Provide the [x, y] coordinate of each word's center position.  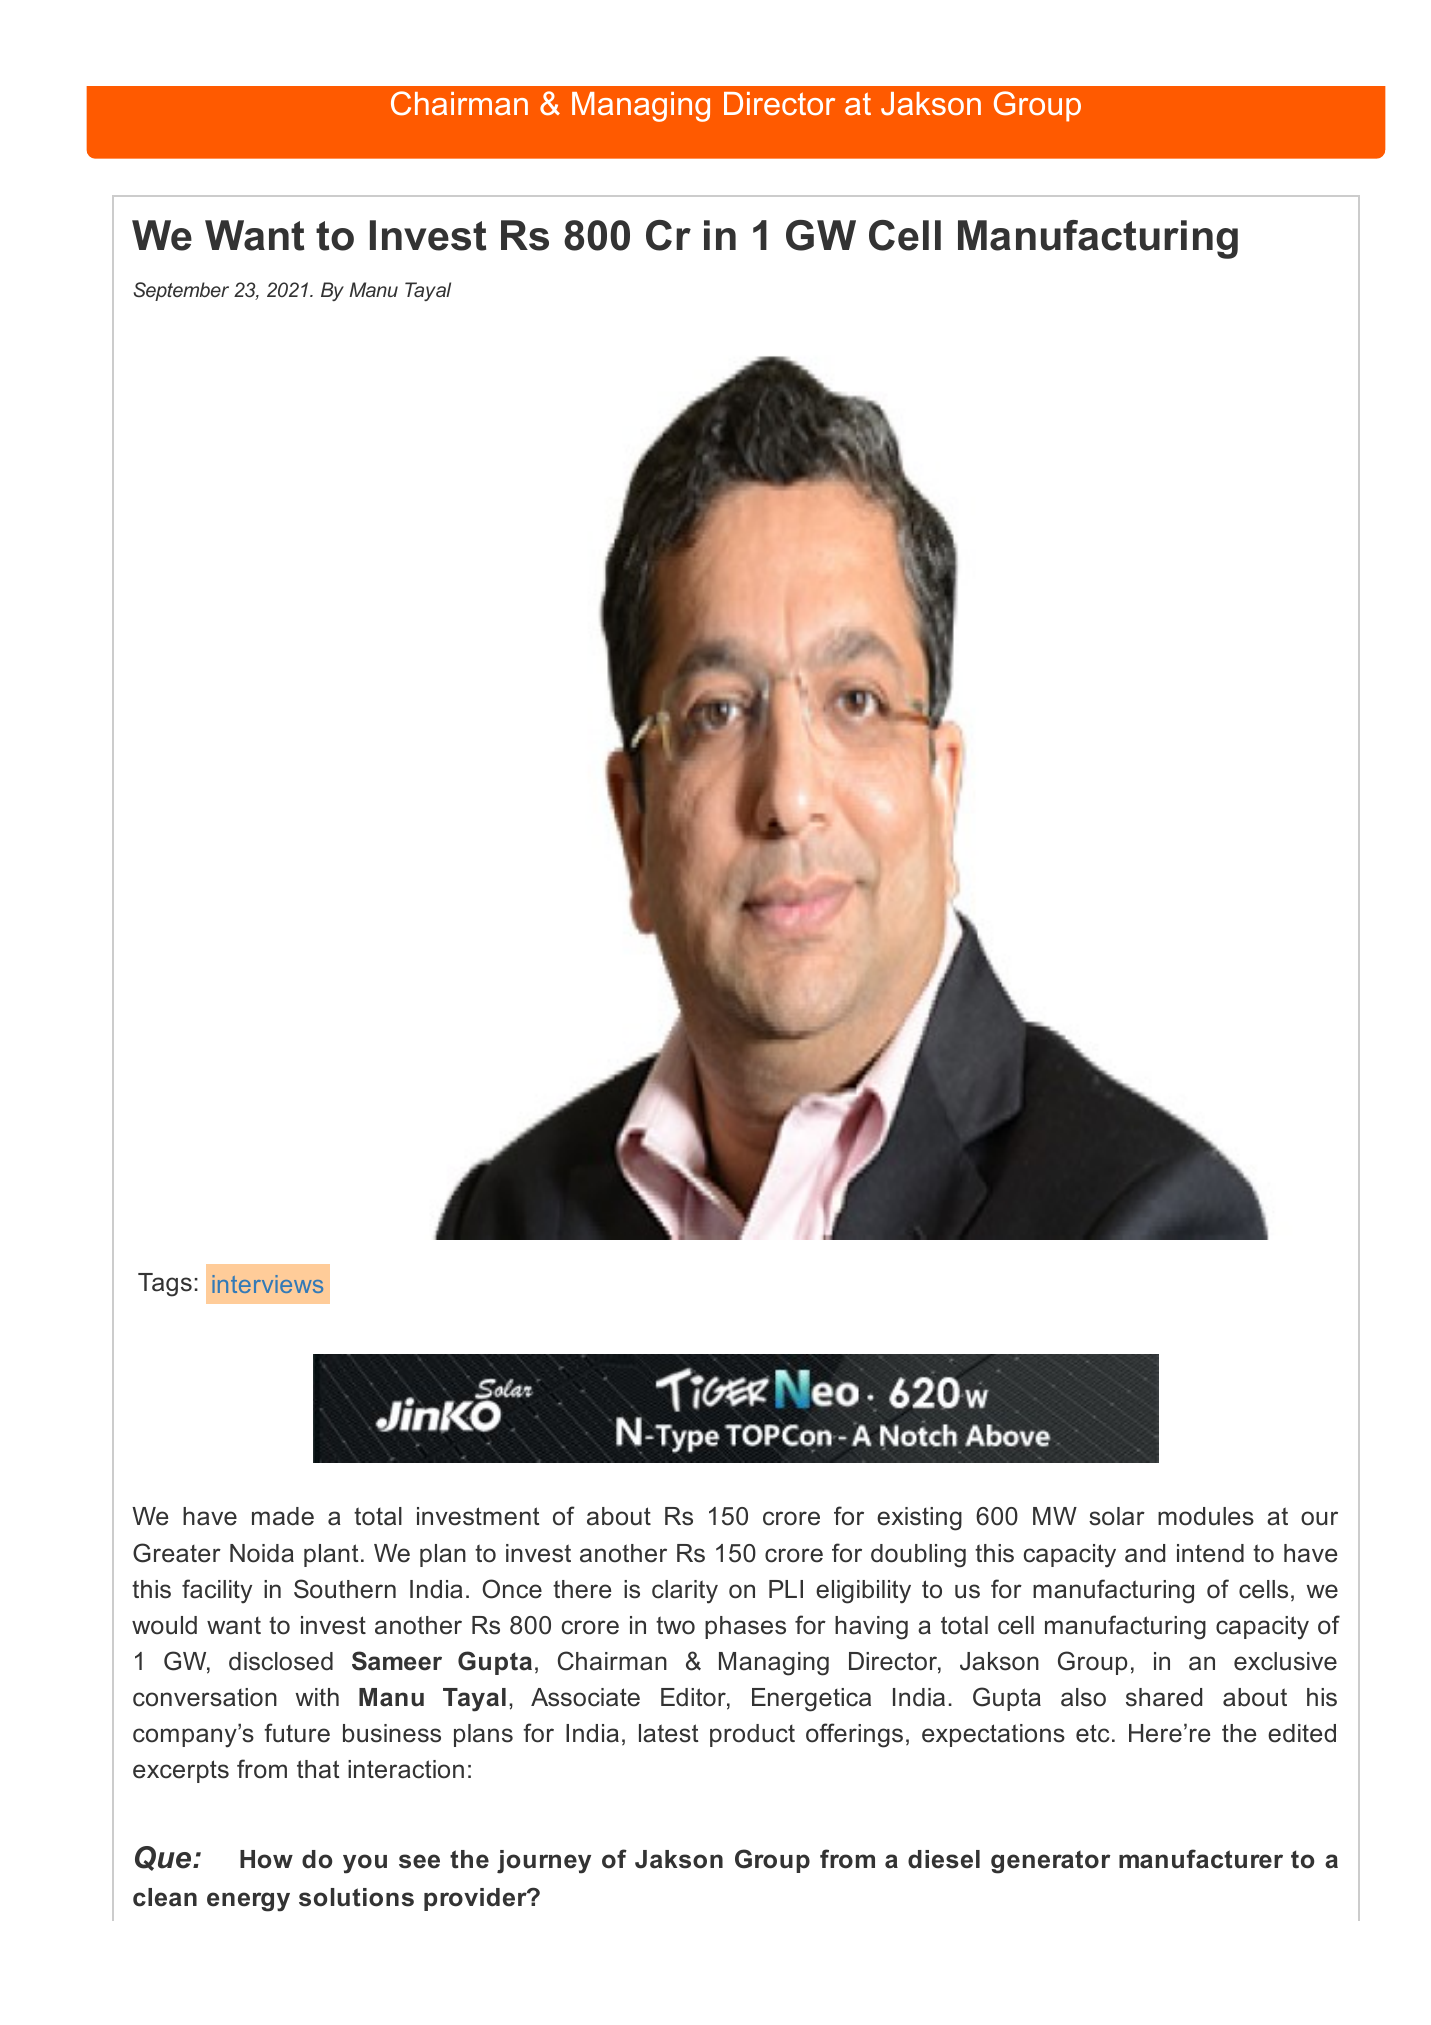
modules [1206, 1516]
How [266, 1859]
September [181, 291]
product [752, 1735]
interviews [267, 1284]
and [1145, 1553]
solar [1117, 1516]
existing [919, 1519]
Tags [165, 1285]
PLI [786, 1589]
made [283, 1516]
